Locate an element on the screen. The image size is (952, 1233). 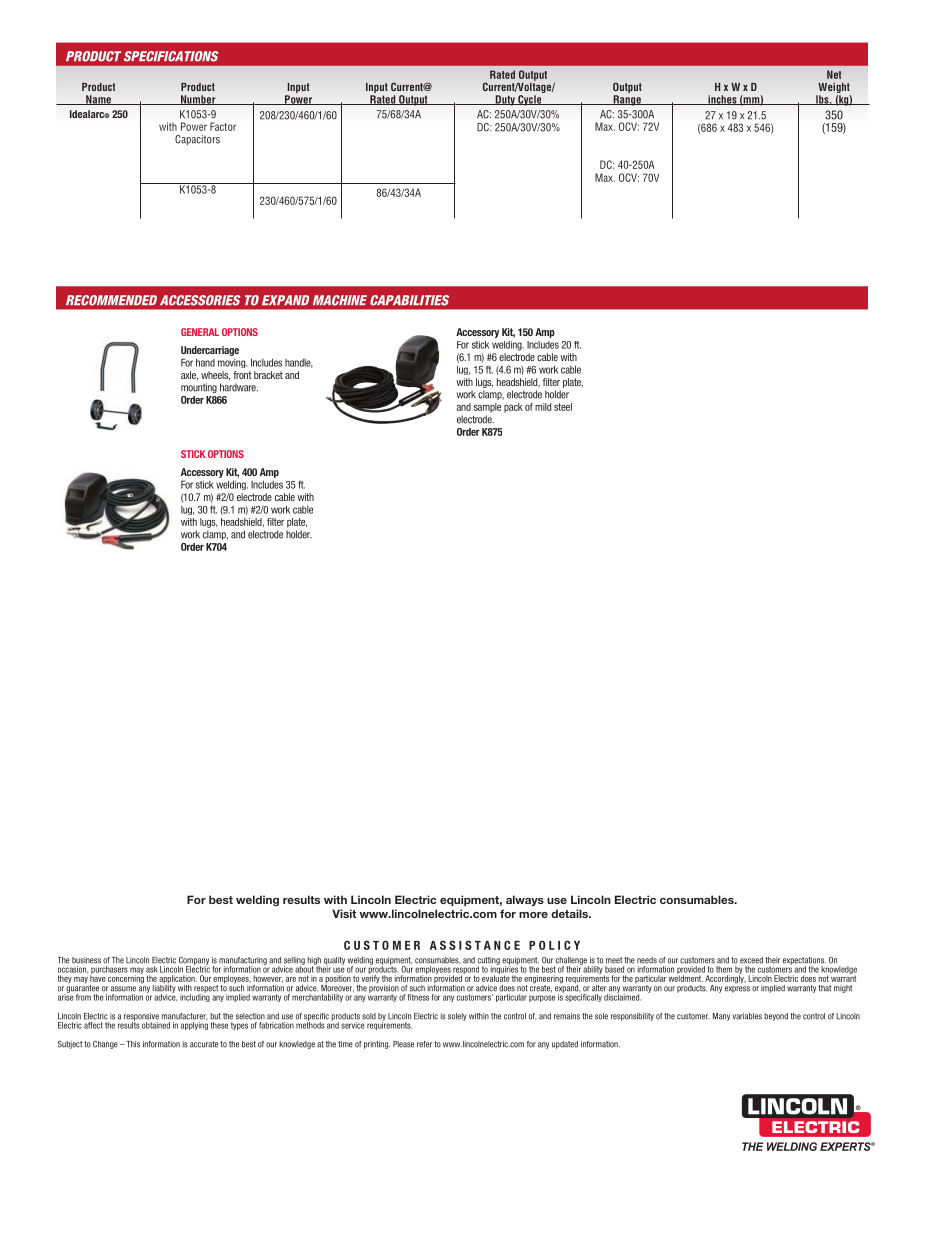
sample is located at coordinates (487, 408).
